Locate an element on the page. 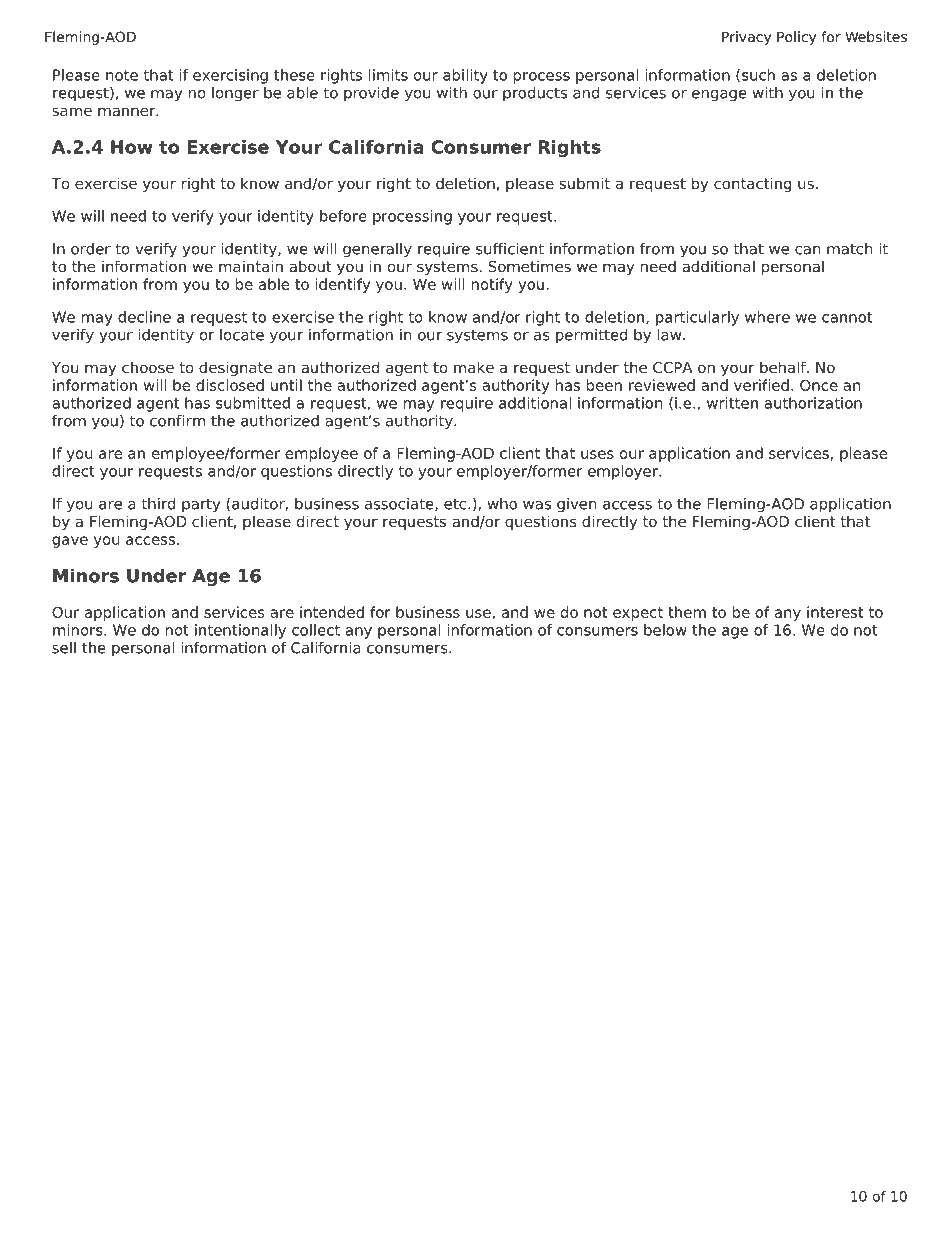  behalf is located at coordinates (784, 367).
